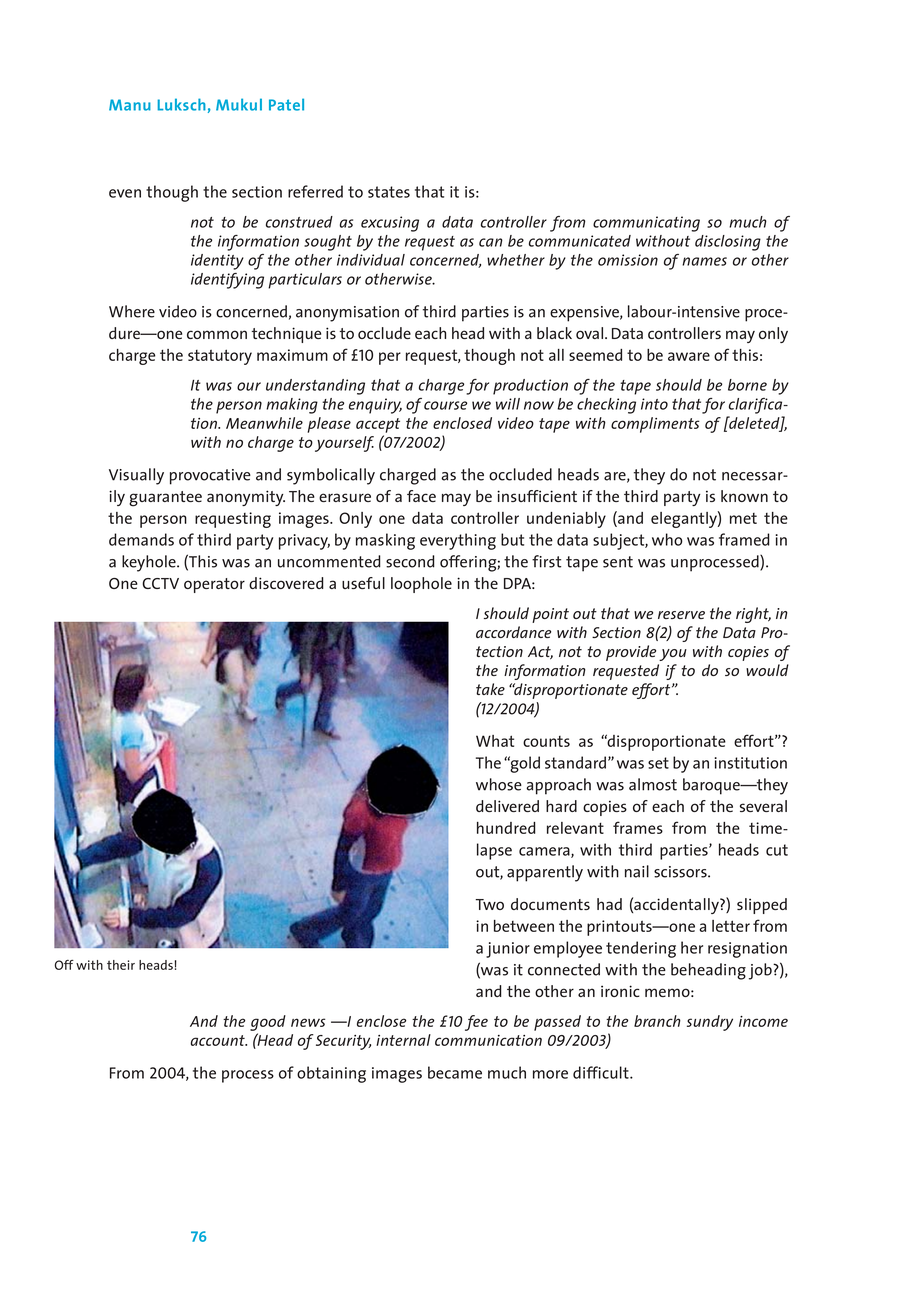 This screenshot has width=897, height=1316. I want to click on loophole, so click(421, 585).
